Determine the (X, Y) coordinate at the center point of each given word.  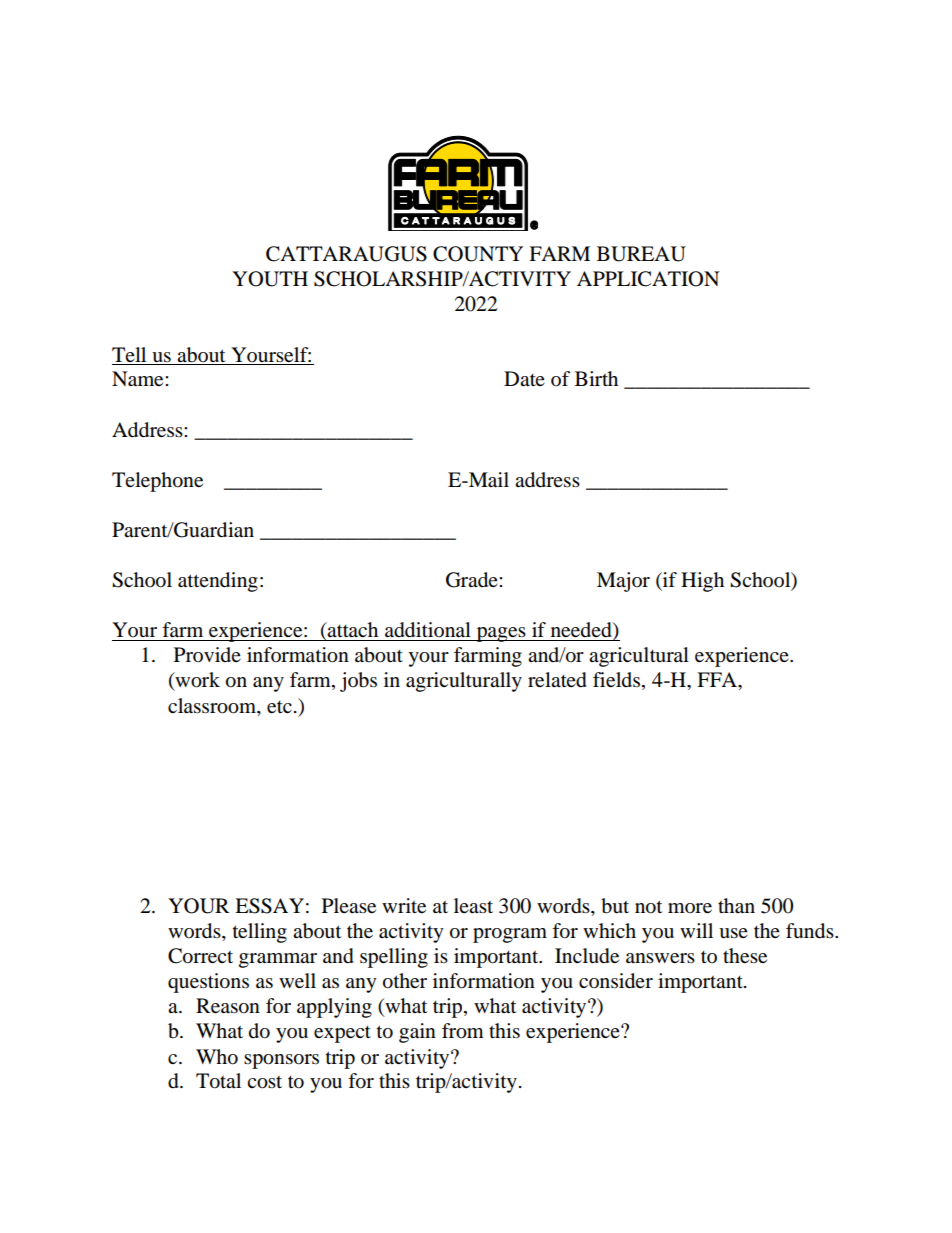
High (702, 582)
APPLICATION (648, 279)
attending (218, 582)
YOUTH (270, 279)
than (736, 906)
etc (279, 707)
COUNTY (478, 254)
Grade (473, 580)
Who (217, 1057)
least (473, 905)
